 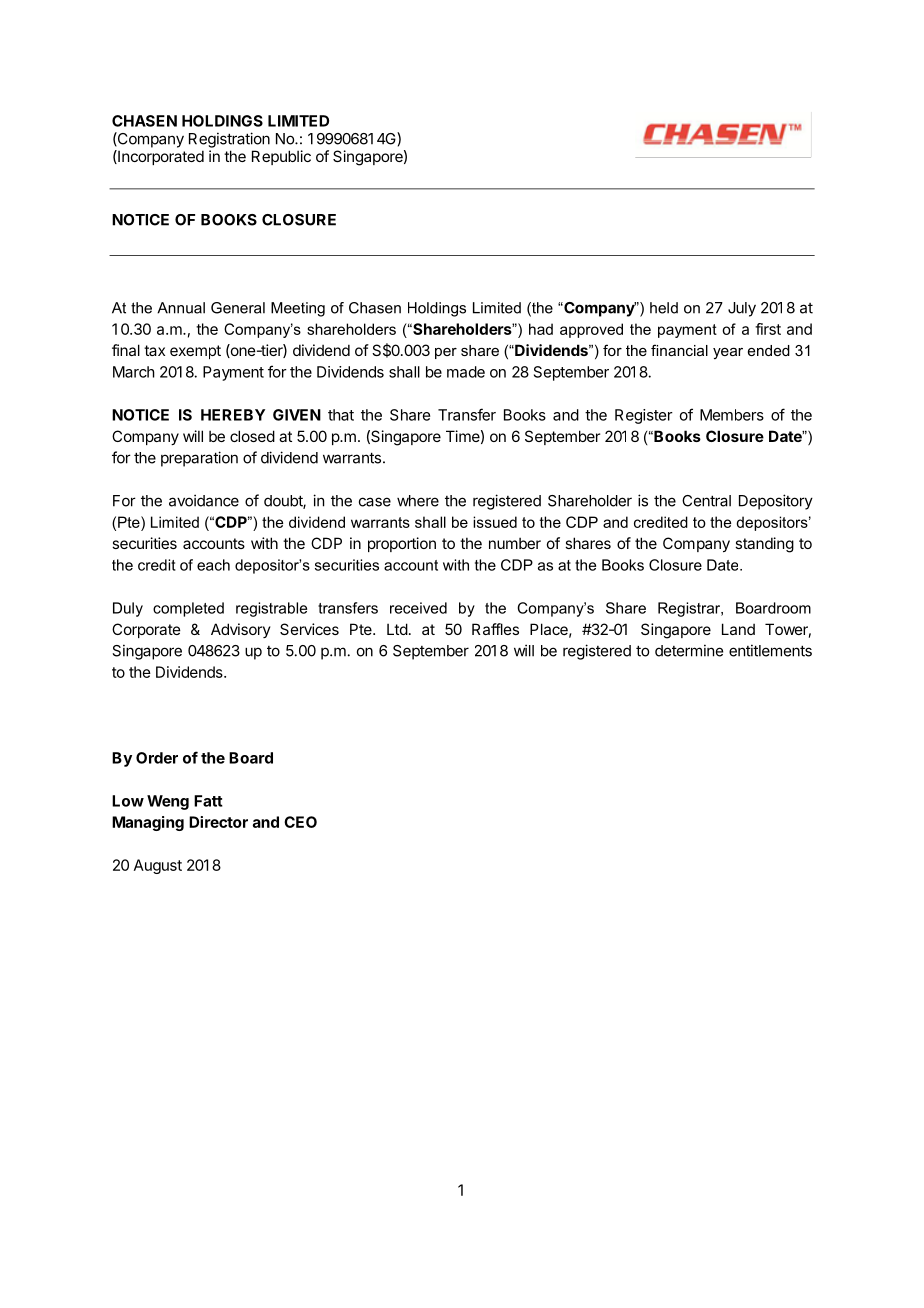 I want to click on Director, so click(x=218, y=822).
